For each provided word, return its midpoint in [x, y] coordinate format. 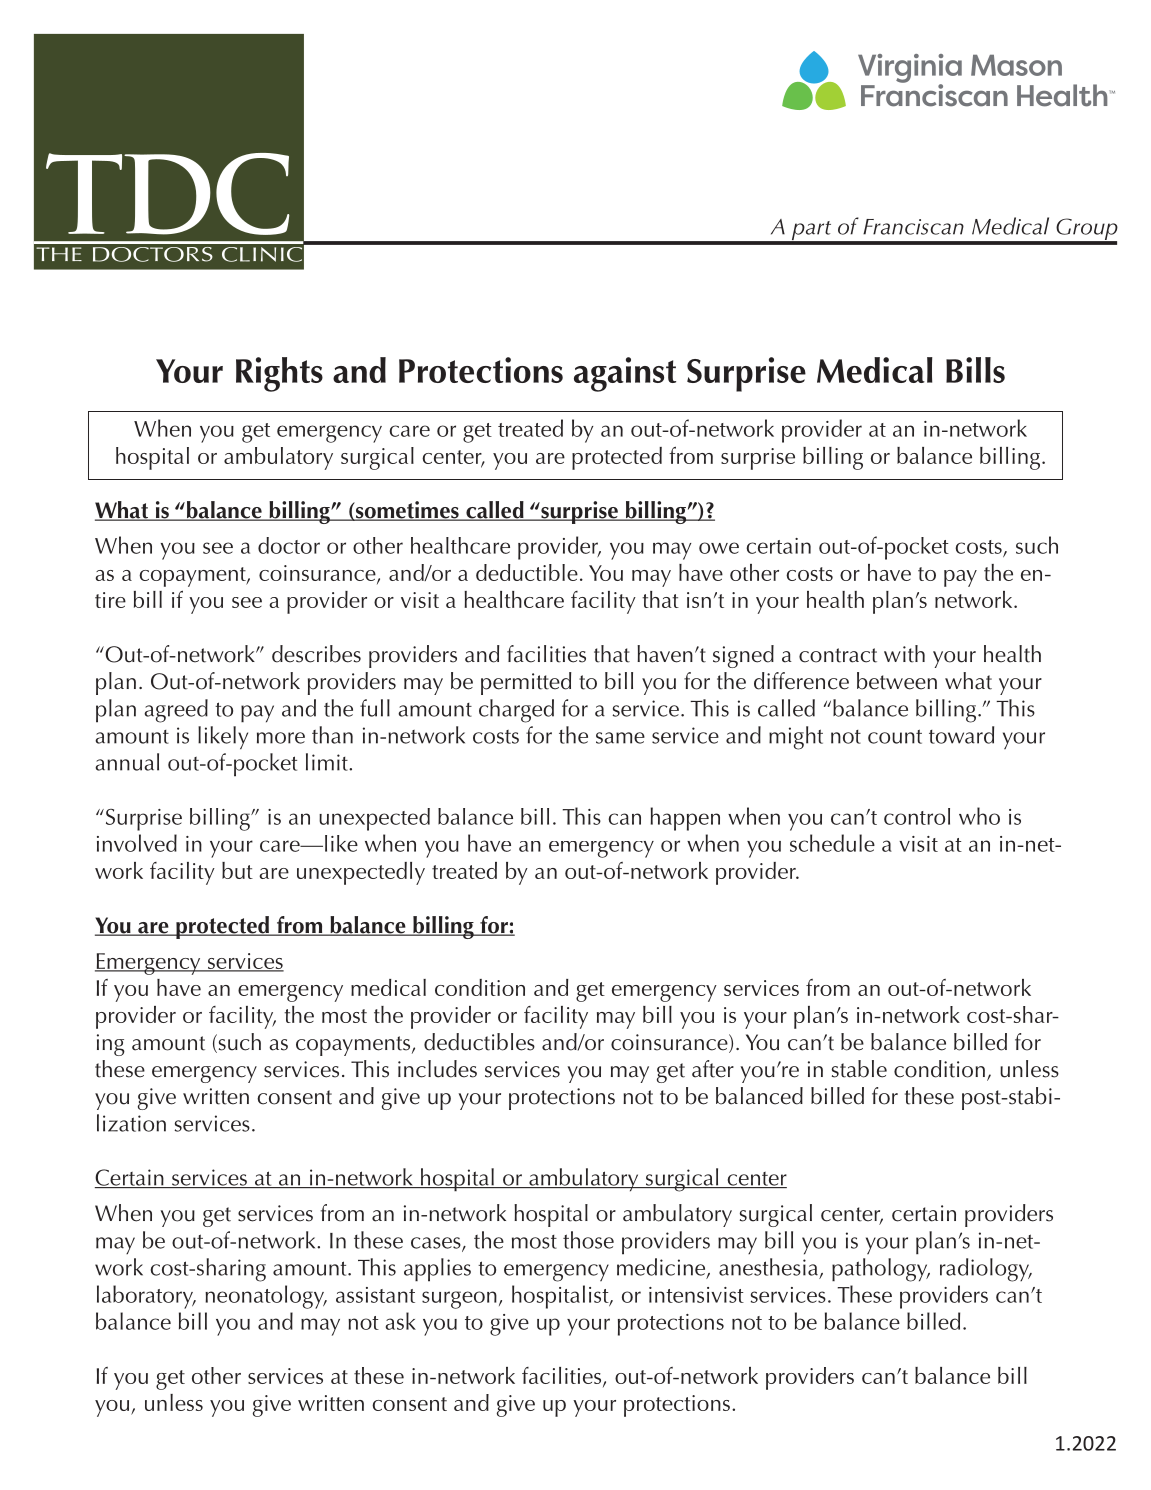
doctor [289, 545]
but [237, 870]
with [904, 654]
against [625, 374]
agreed [176, 711]
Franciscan [913, 227]
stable [859, 1069]
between [897, 681]
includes [437, 1069]
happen [685, 819]
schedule [832, 843]
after [713, 1069]
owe [719, 548]
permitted [526, 683]
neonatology [265, 1297]
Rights [279, 374]
